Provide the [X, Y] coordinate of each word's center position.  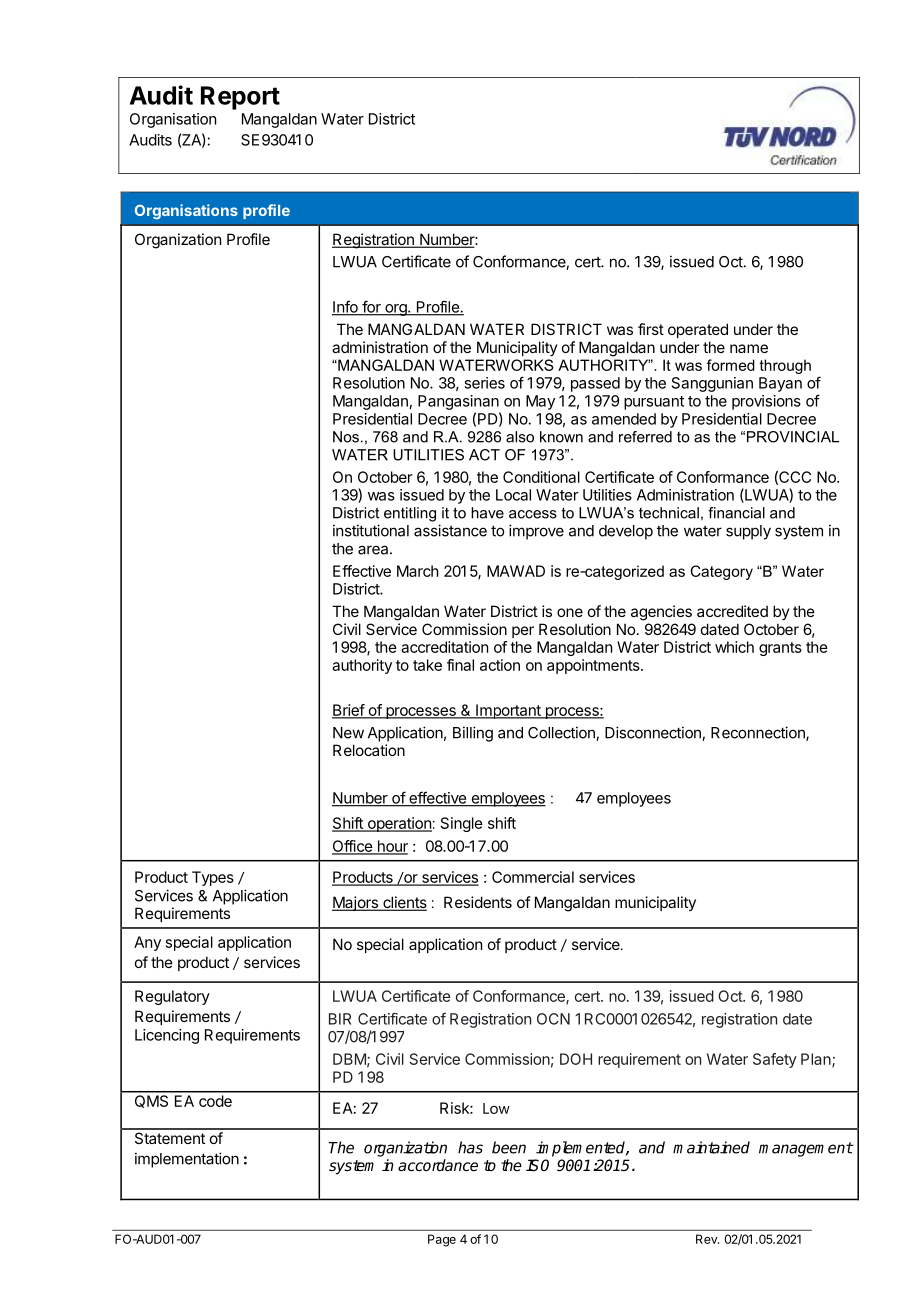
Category [721, 572]
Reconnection [759, 733]
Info [346, 307]
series [484, 383]
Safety [775, 1060]
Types [213, 878]
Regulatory [172, 997]
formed [731, 365]
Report [240, 98]
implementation [187, 1160]
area [374, 550]
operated [698, 330]
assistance [450, 530]
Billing [473, 734]
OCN [553, 1019]
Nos [346, 437]
